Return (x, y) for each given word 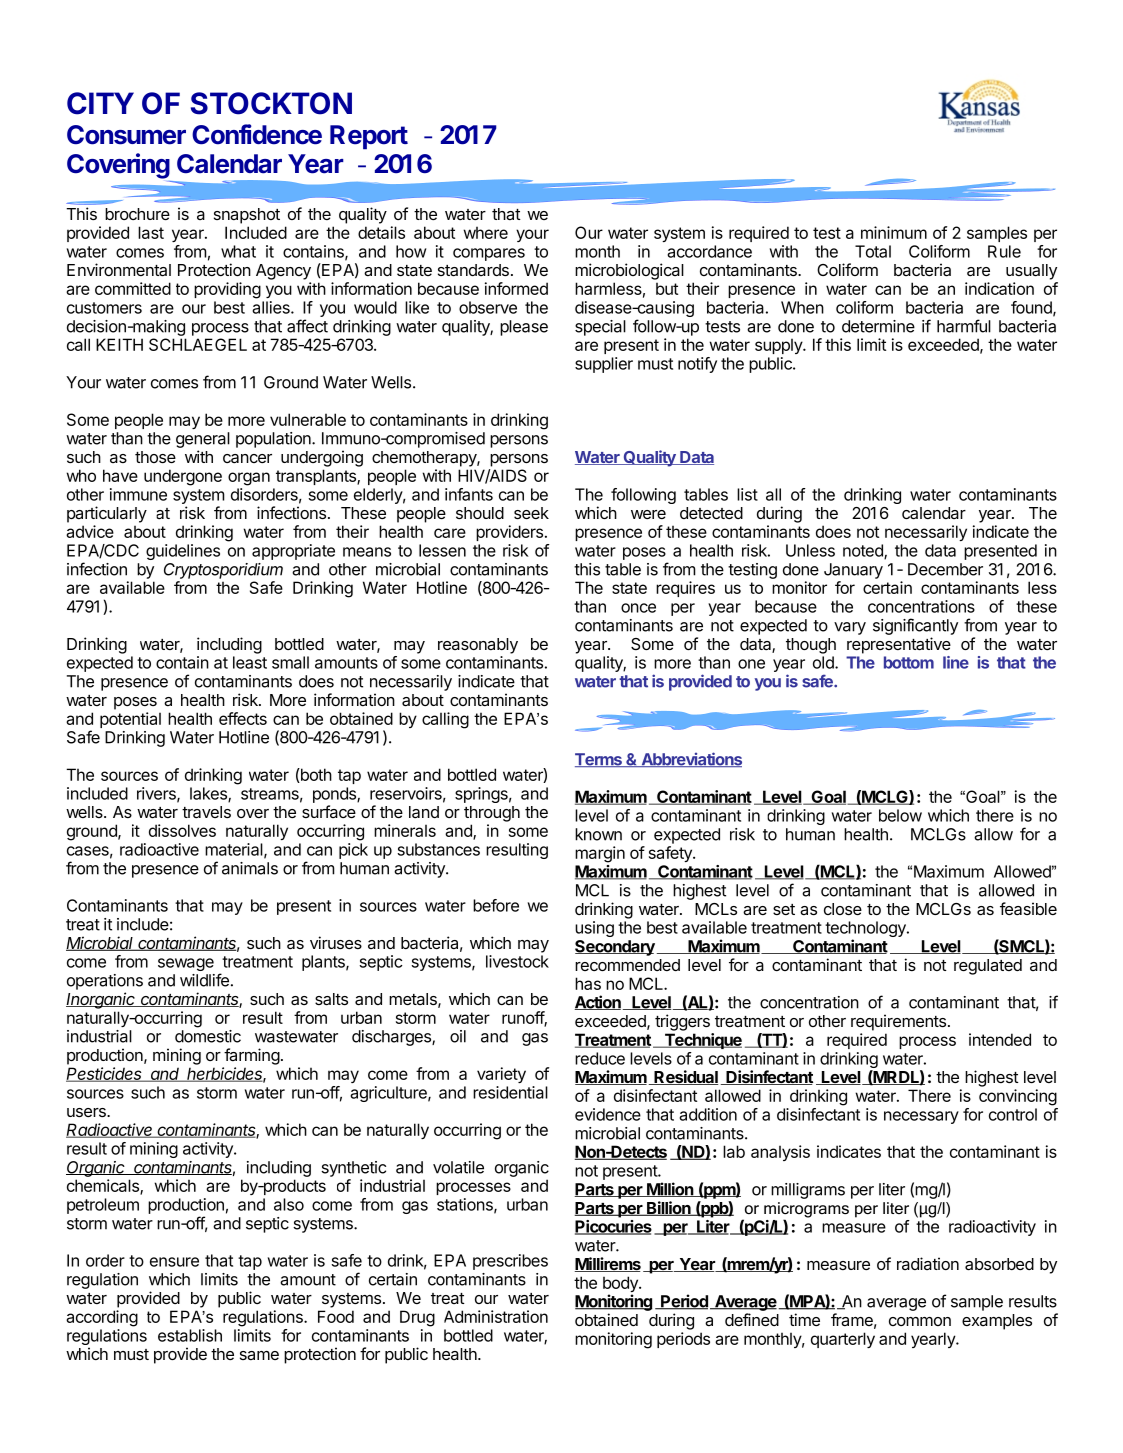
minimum (894, 232)
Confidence (257, 134)
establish (190, 1335)
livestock (517, 961)
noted (864, 551)
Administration (496, 1316)
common (920, 1321)
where (485, 233)
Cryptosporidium (223, 572)
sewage (186, 964)
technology (866, 930)
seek (531, 513)
